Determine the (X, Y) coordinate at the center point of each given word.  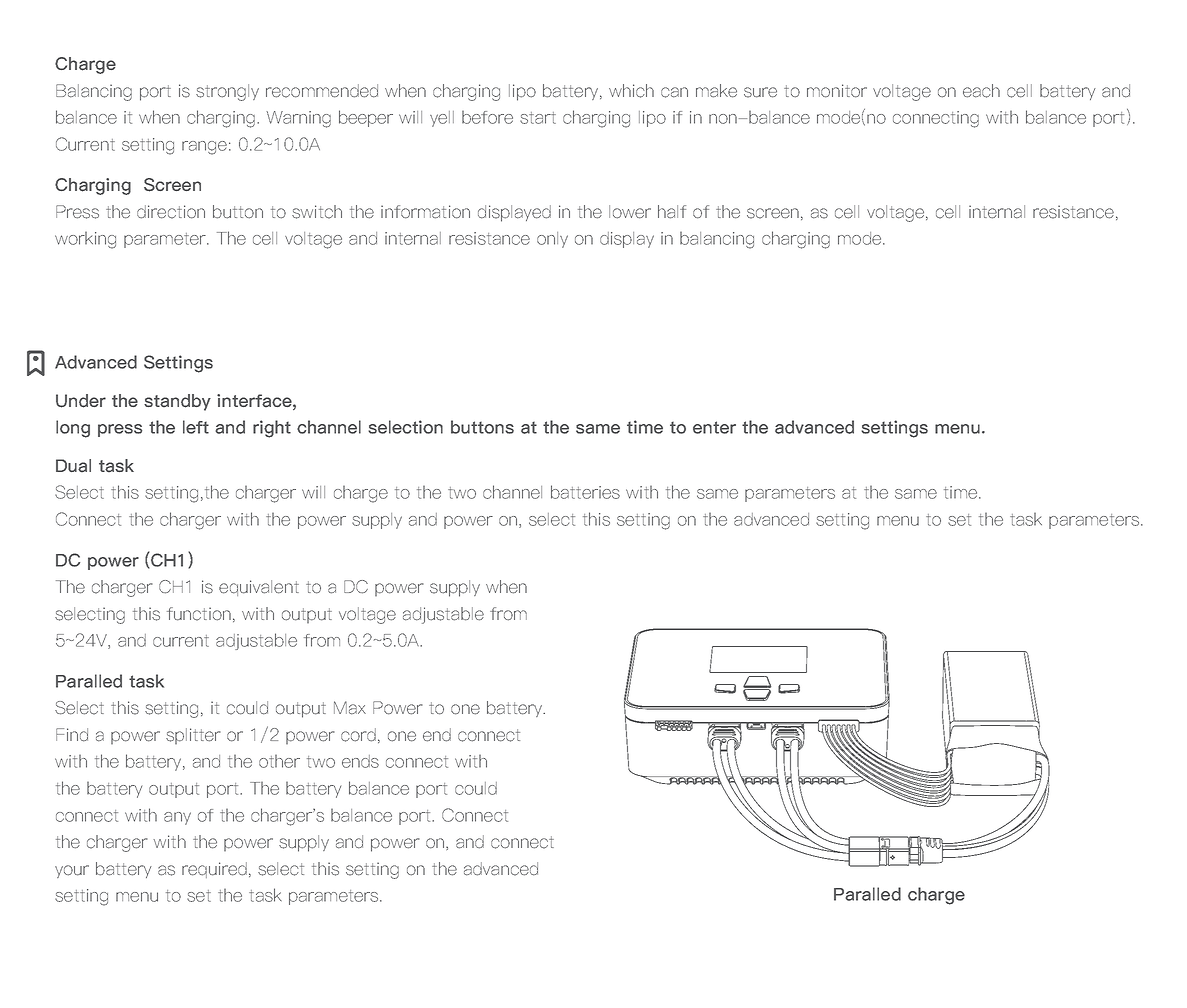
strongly (227, 92)
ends (360, 761)
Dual (73, 466)
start (538, 118)
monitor (837, 91)
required (214, 870)
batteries (585, 492)
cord (358, 735)
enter (714, 427)
